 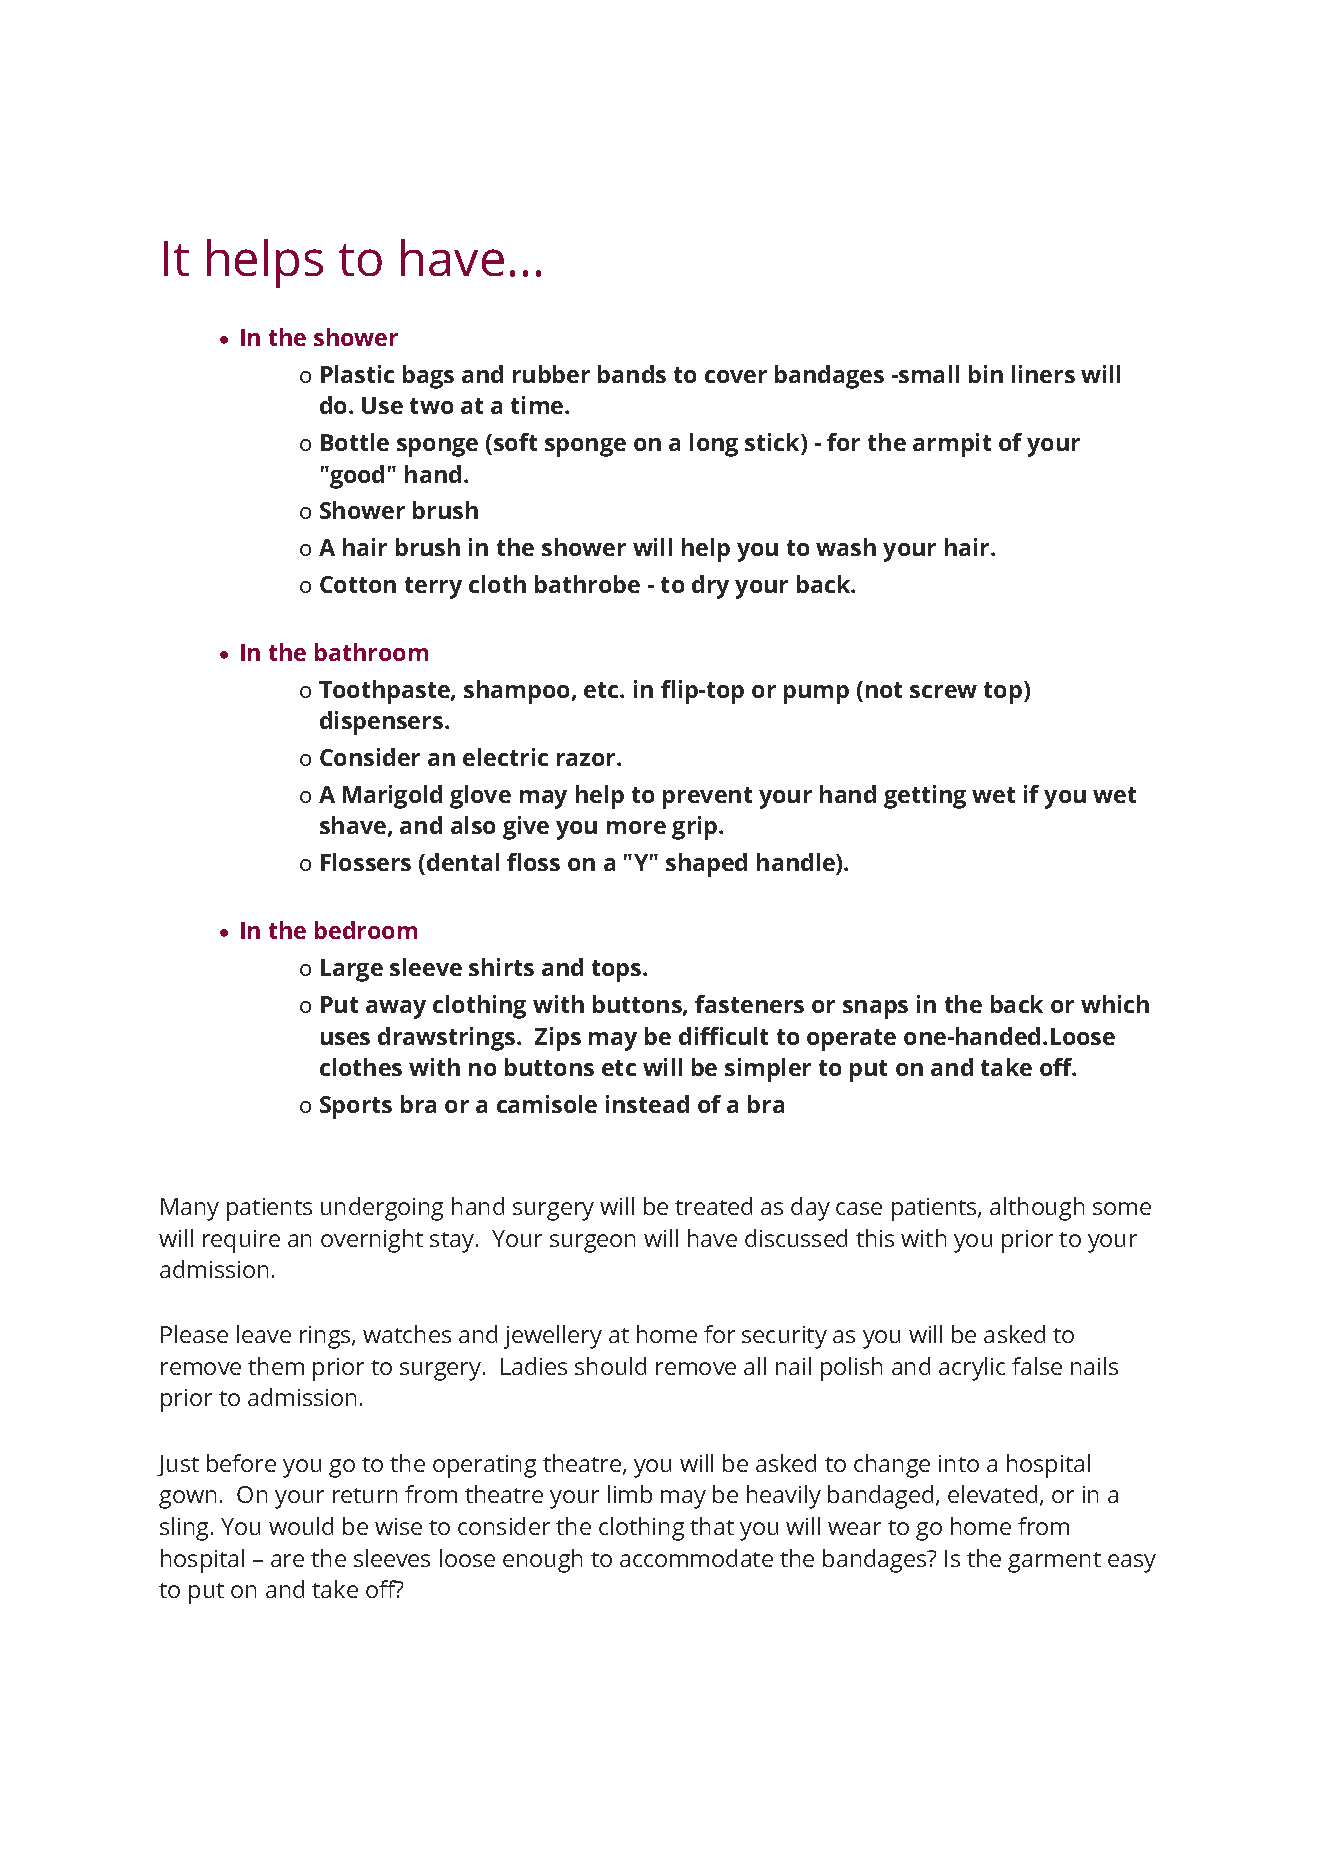 What do you see at coordinates (355, 442) in the screenshot?
I see `Bottle` at bounding box center [355, 442].
